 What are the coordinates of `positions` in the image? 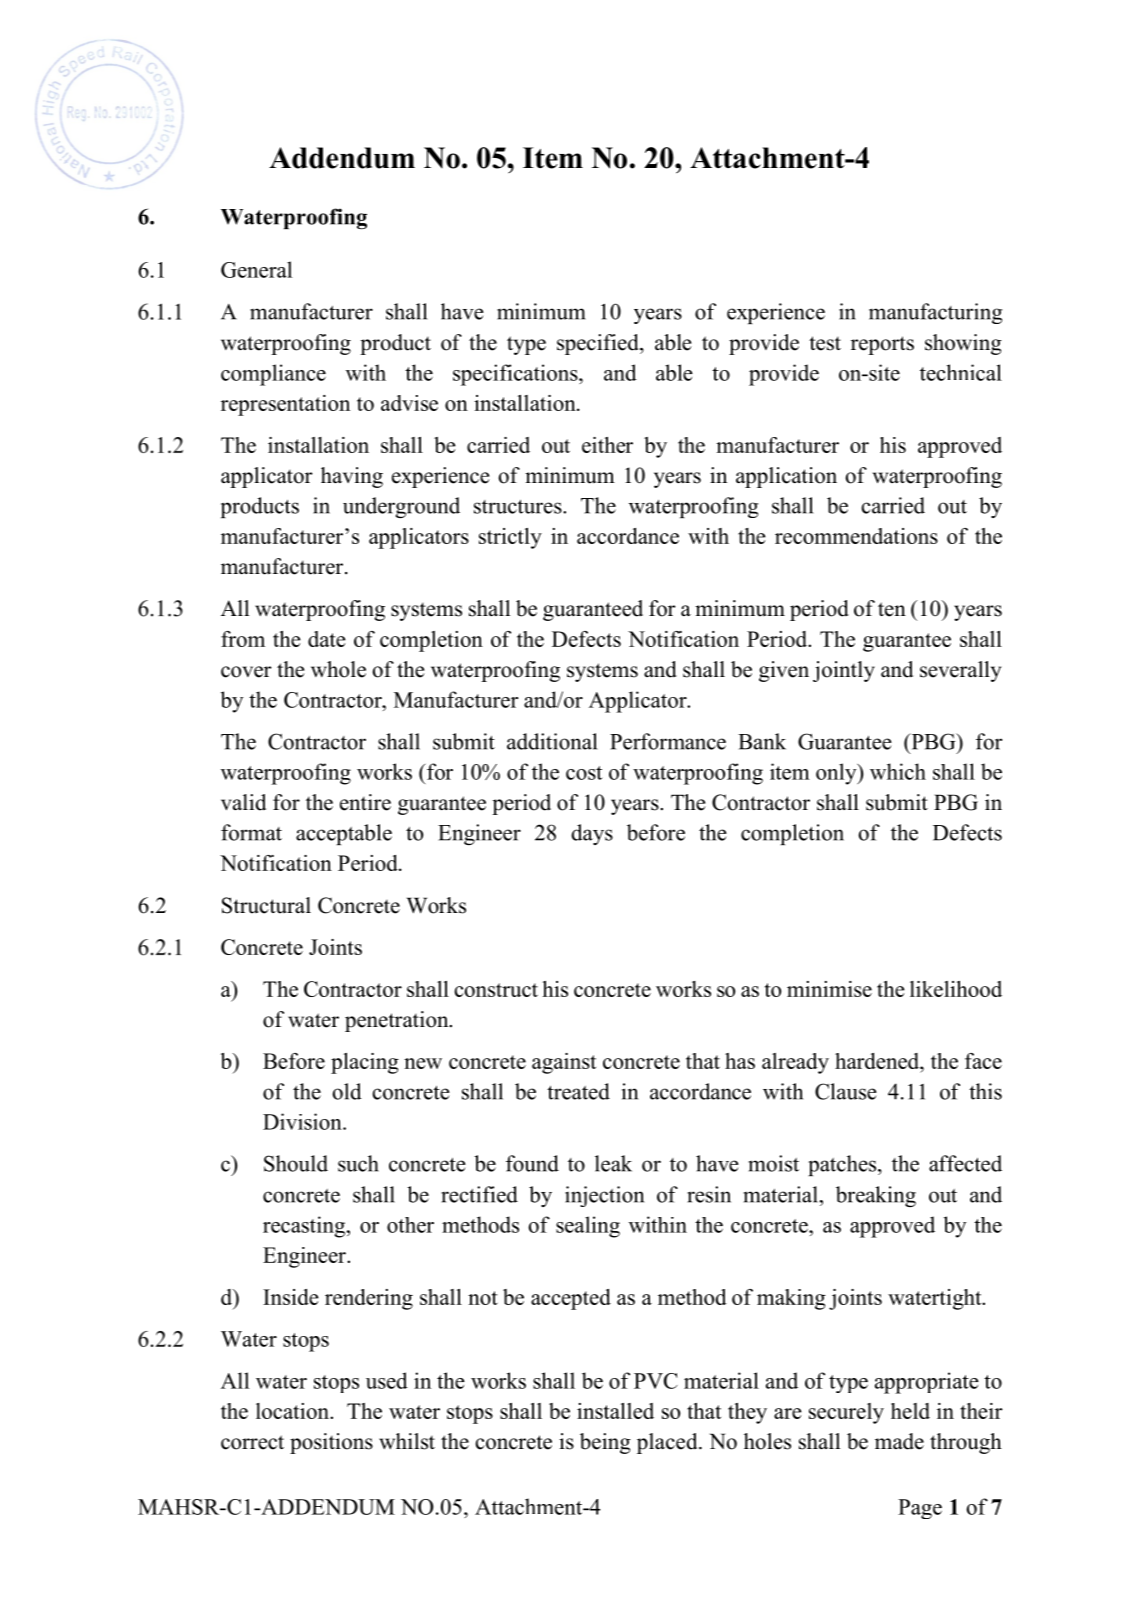 It's located at (331, 1443).
